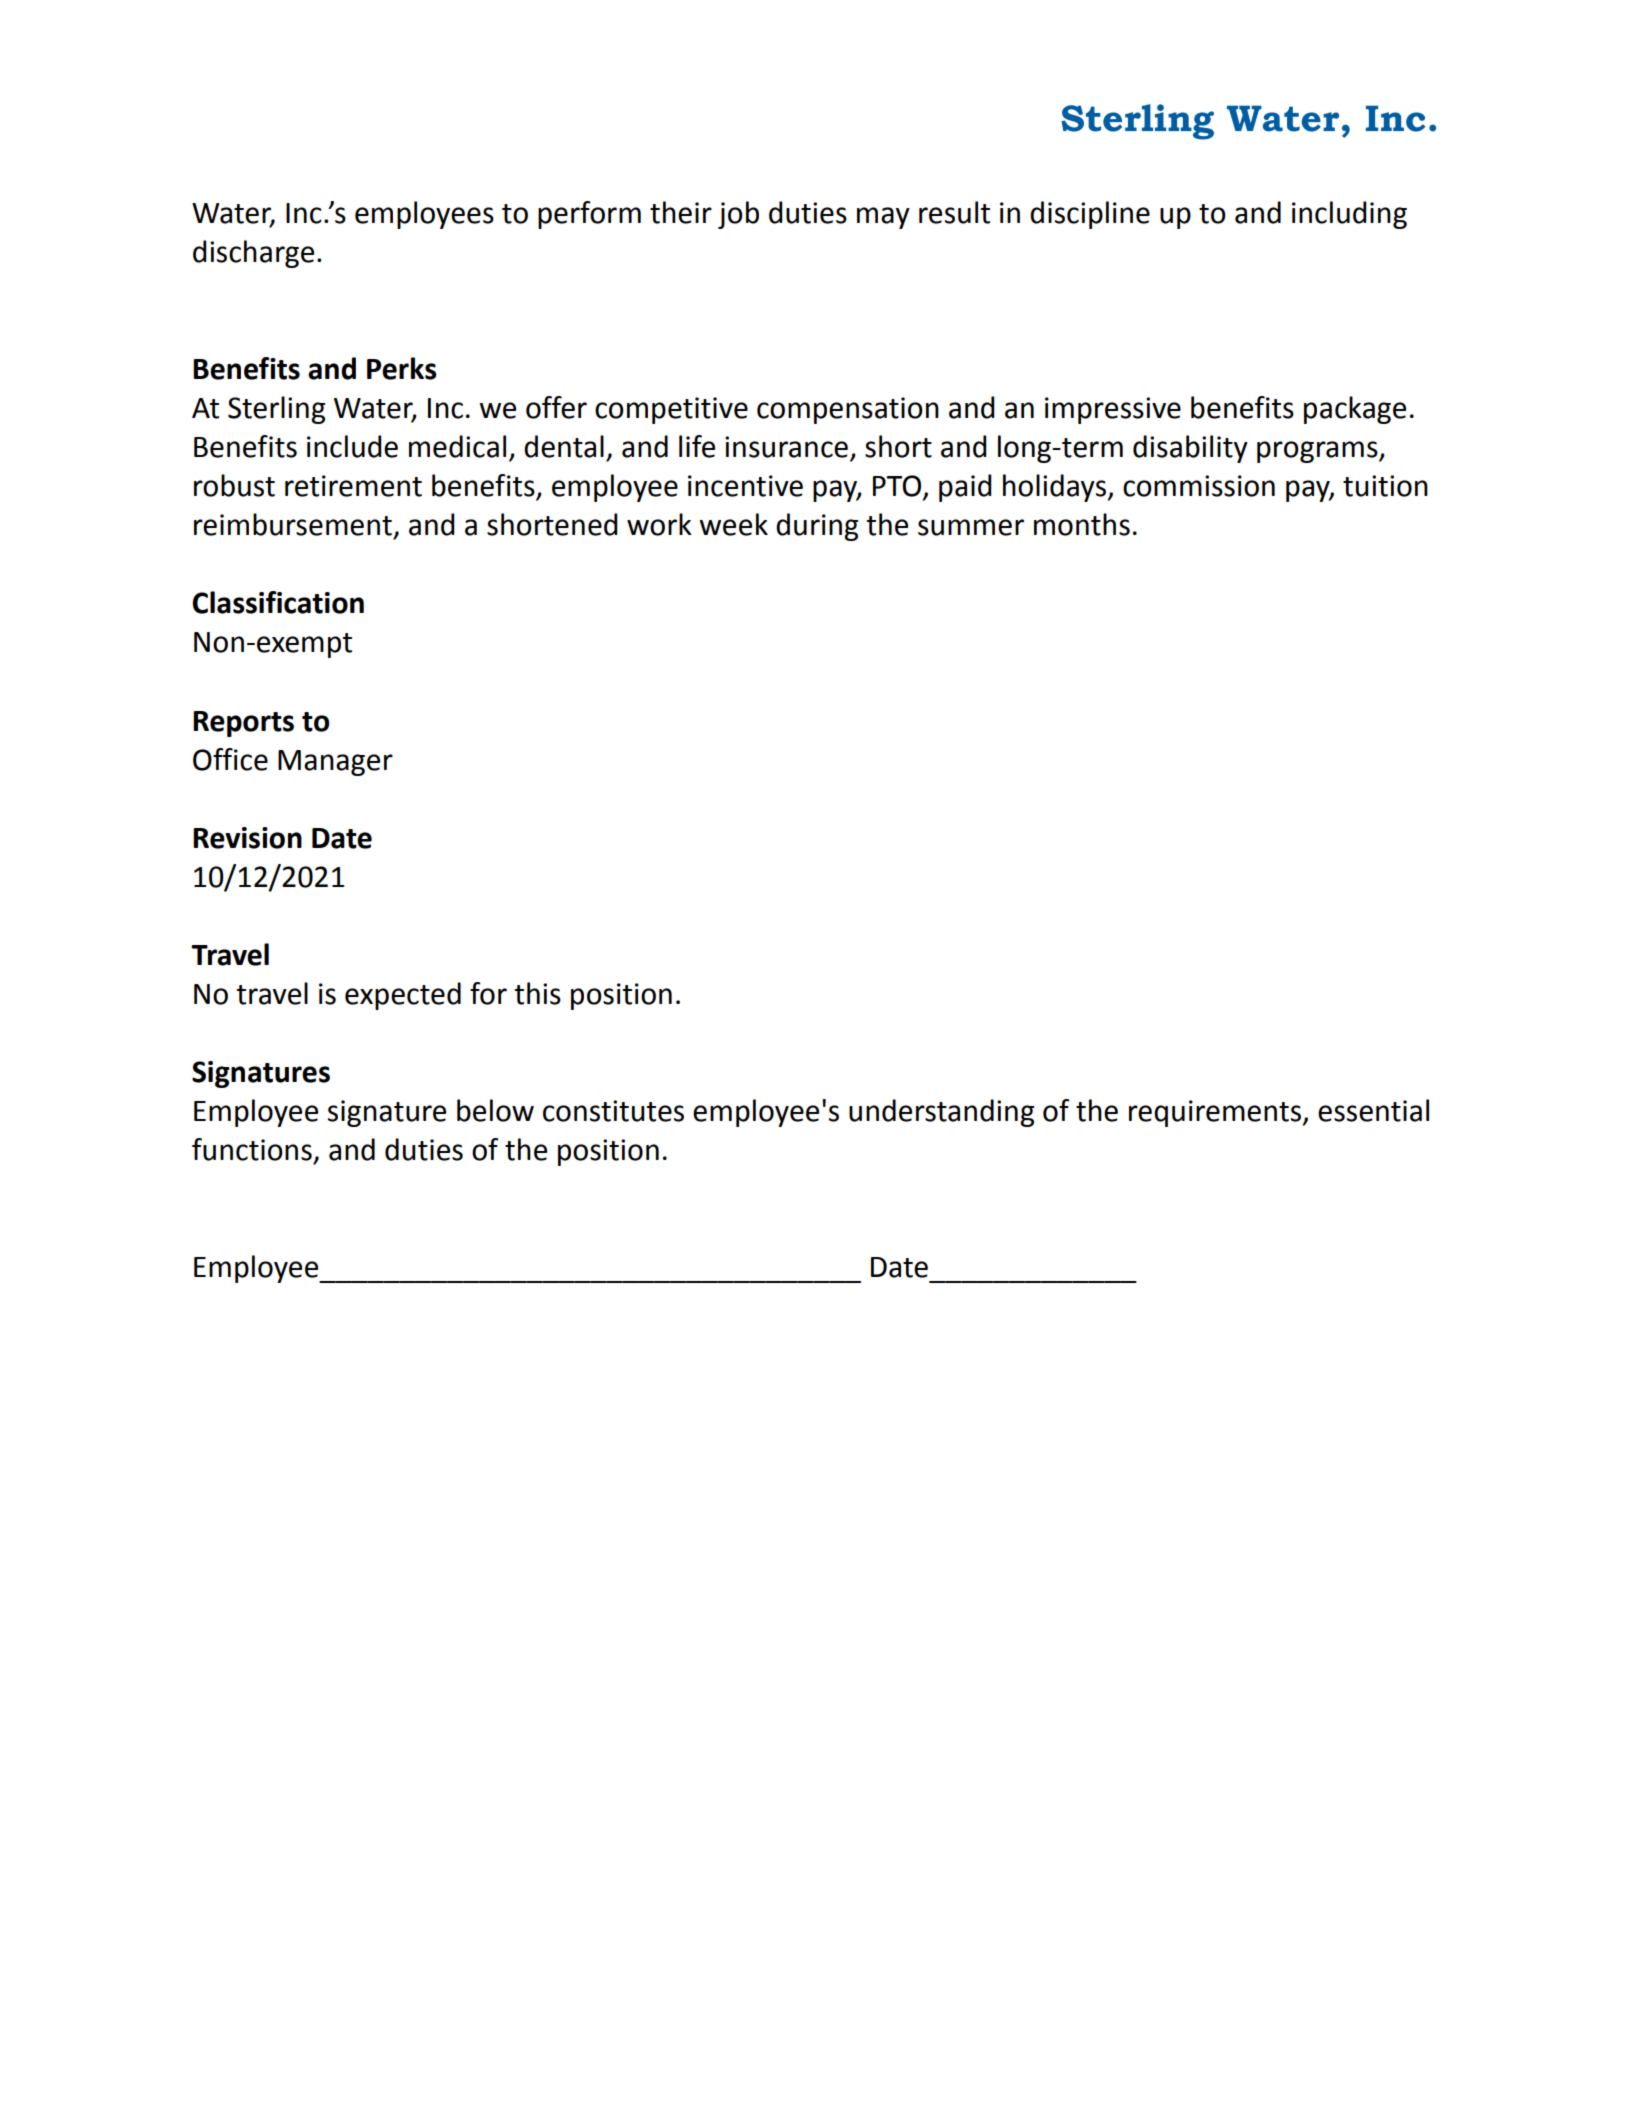 The height and width of the image is (2111, 1631). Describe the element at coordinates (1215, 1113) in the image. I see `requirements` at that location.
